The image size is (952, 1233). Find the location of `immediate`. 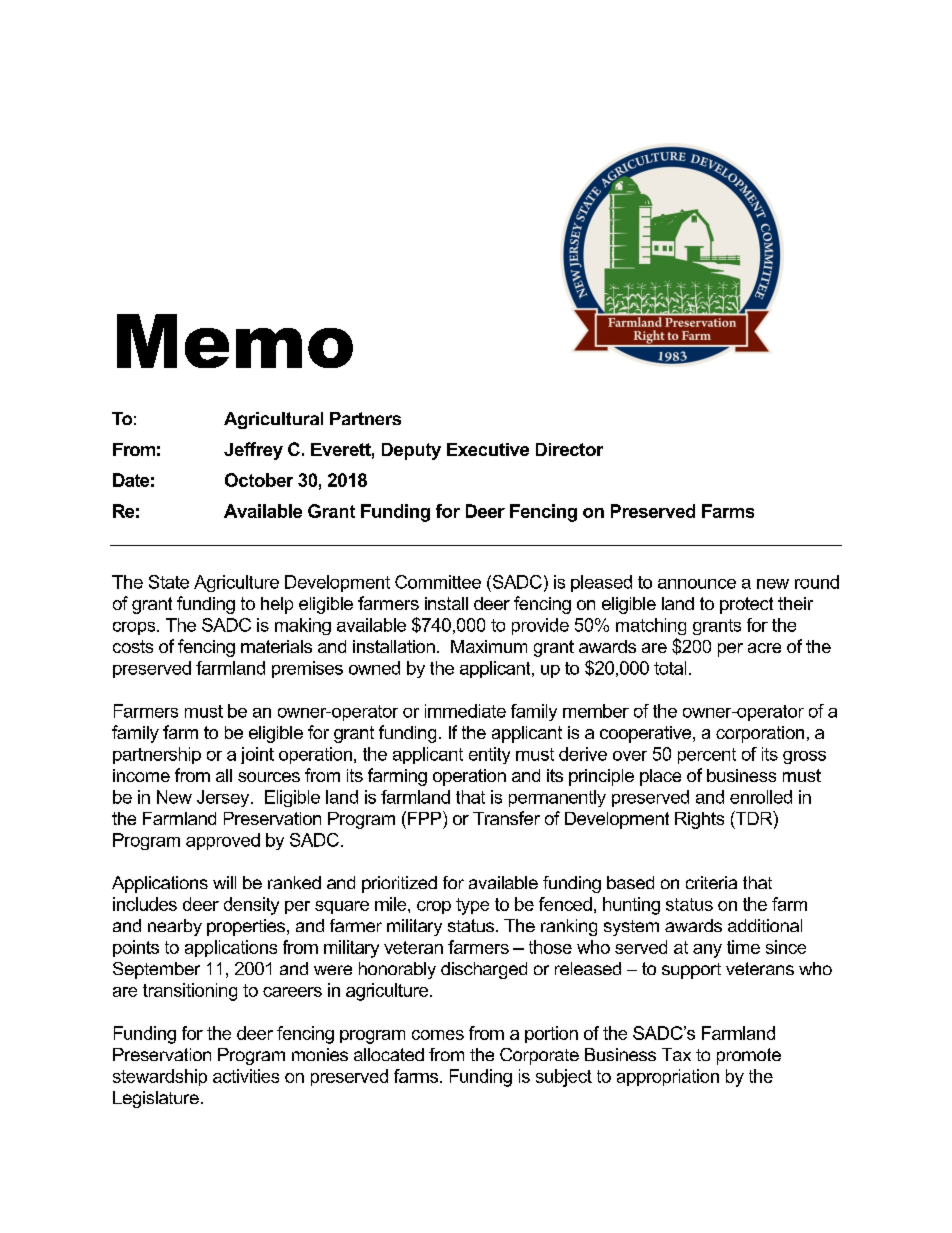

immediate is located at coordinates (465, 711).
